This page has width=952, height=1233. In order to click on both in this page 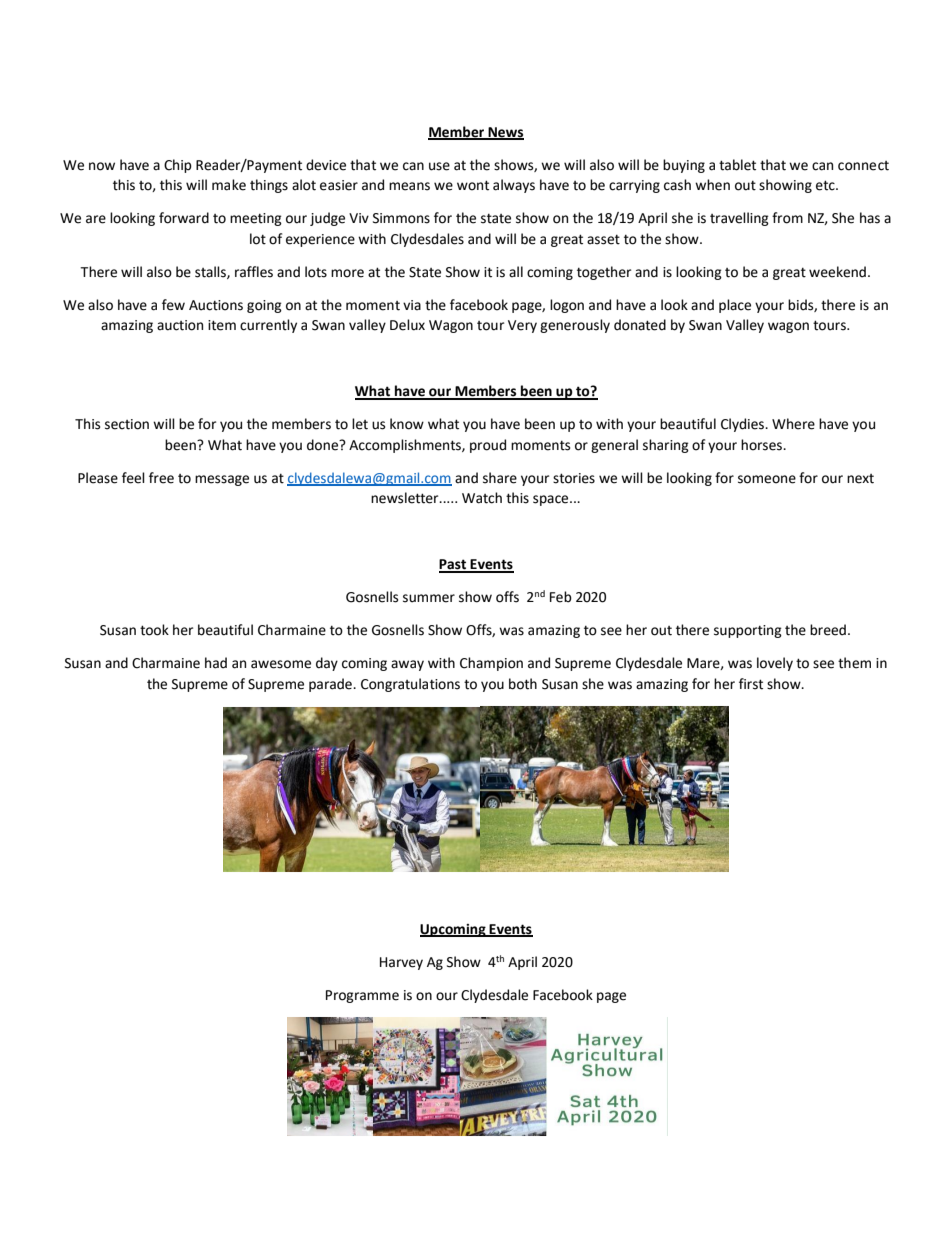, I will do `click(523, 684)`.
